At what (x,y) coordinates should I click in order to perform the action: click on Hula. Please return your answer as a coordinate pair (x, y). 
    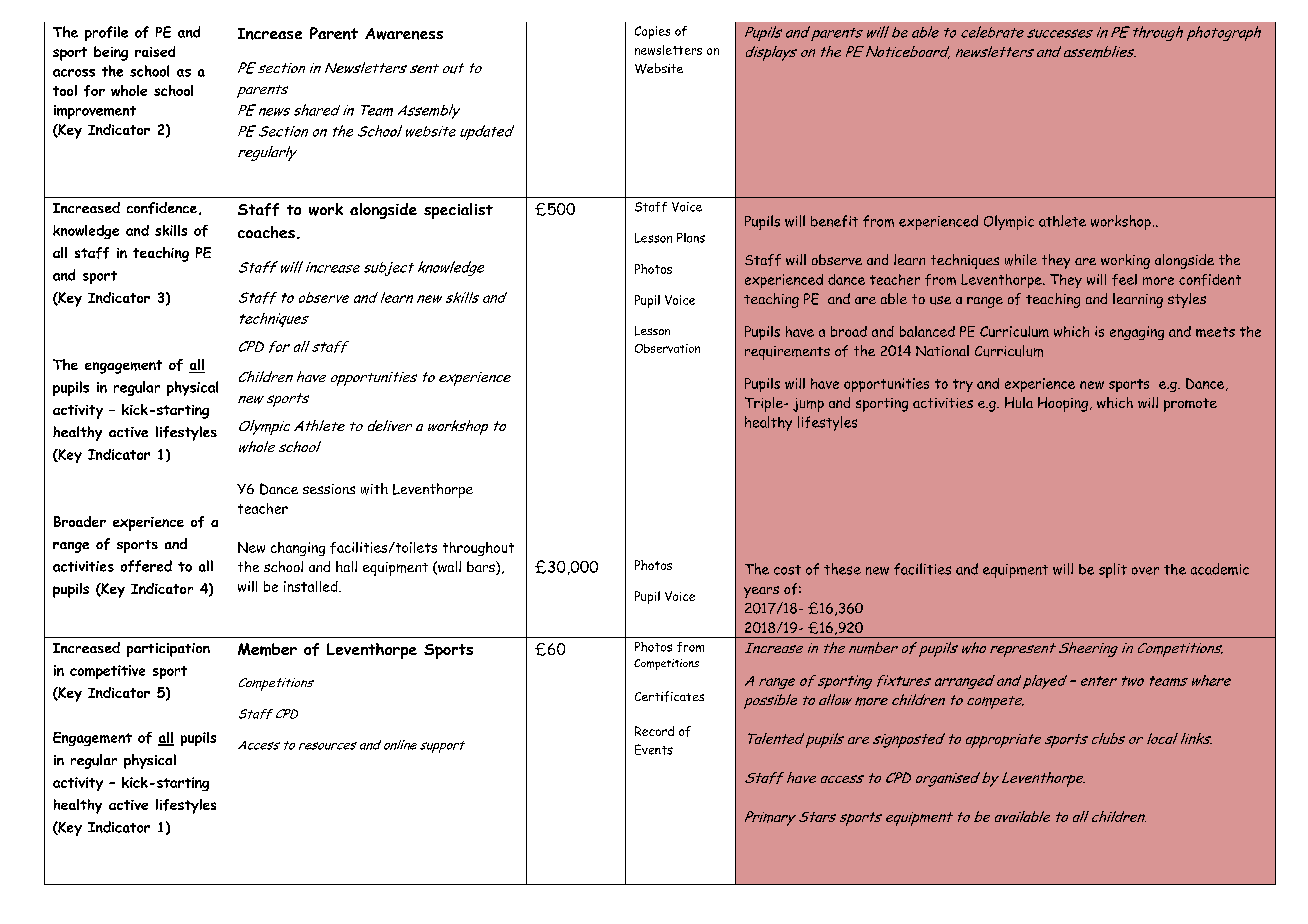
    Looking at the image, I should click on (1019, 402).
